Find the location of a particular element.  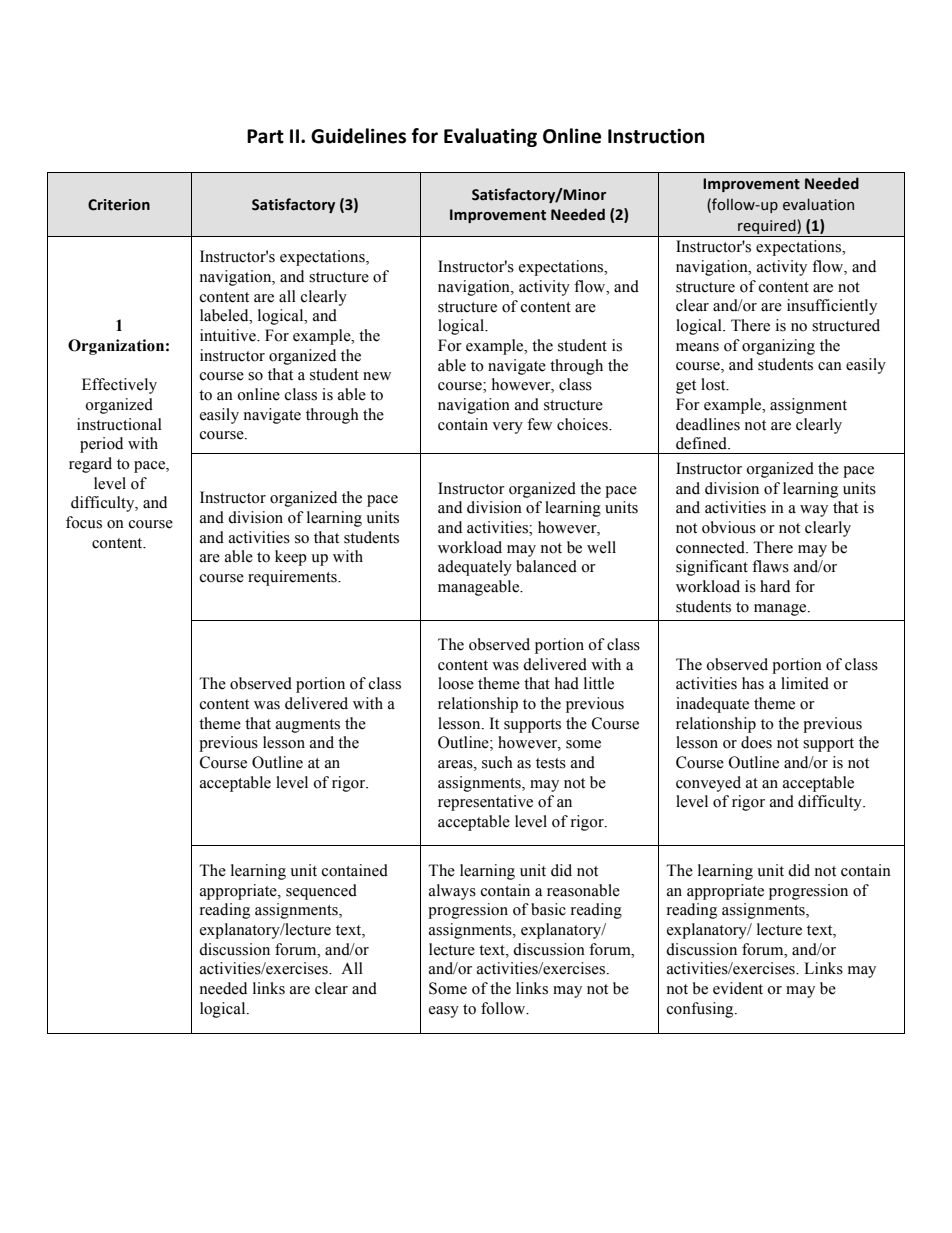

evaluation is located at coordinates (818, 204).
